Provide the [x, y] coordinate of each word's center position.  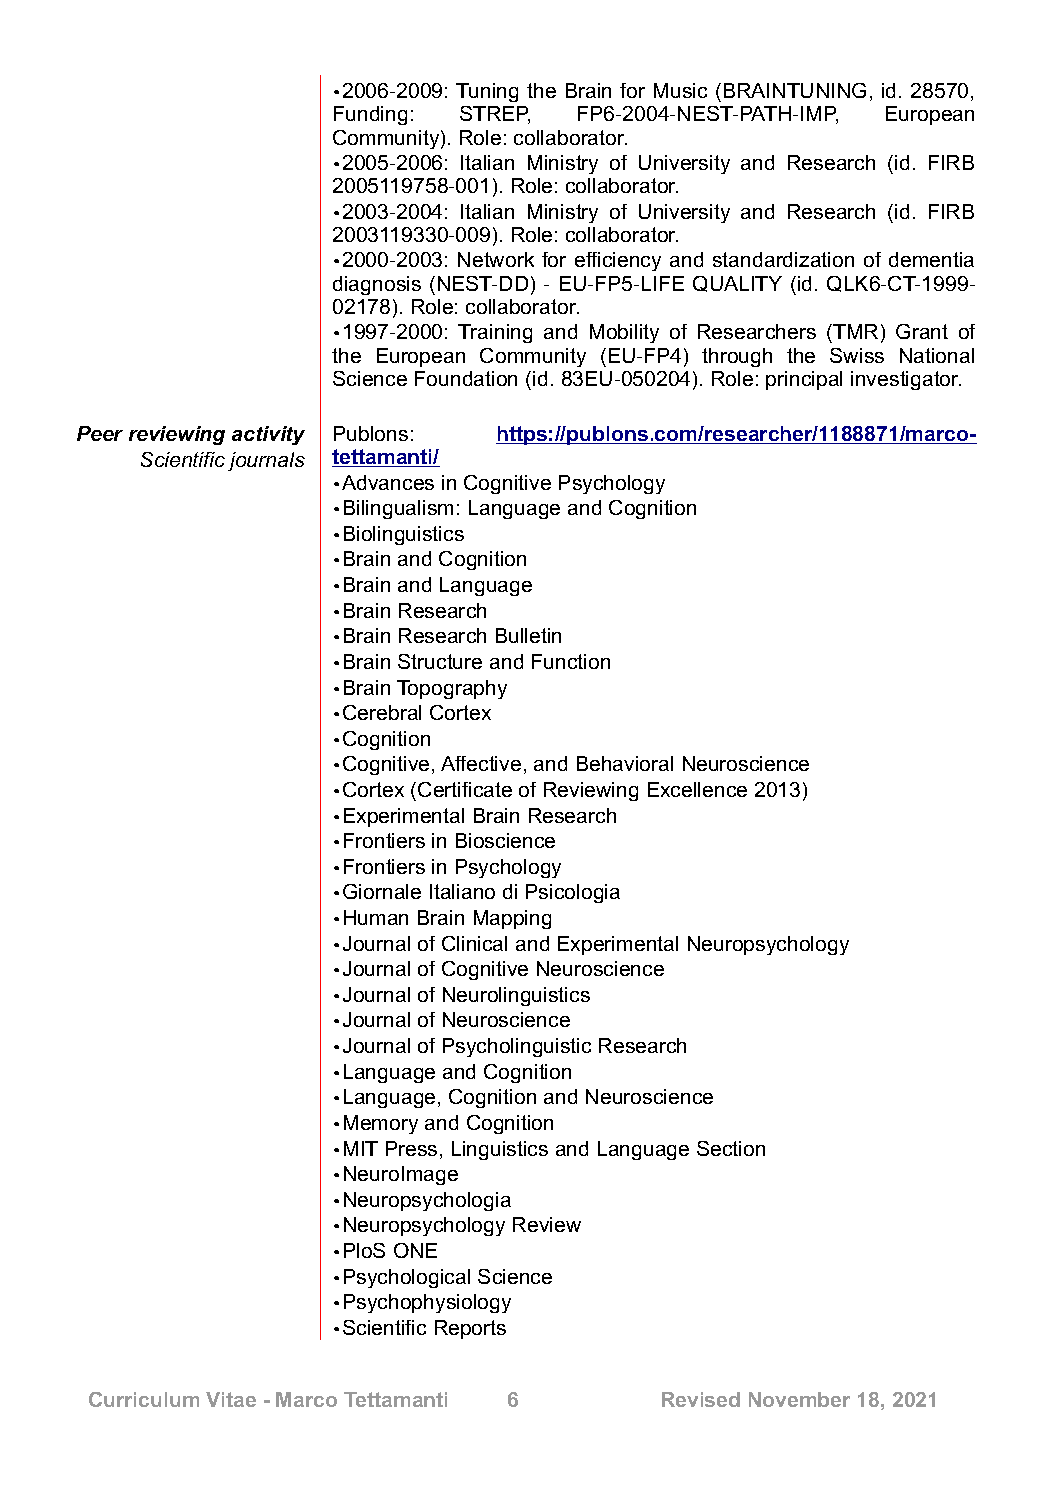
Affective [481, 763]
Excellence [697, 789]
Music [680, 90]
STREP [495, 115]
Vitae [231, 1399]
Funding [370, 115]
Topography [452, 689]
